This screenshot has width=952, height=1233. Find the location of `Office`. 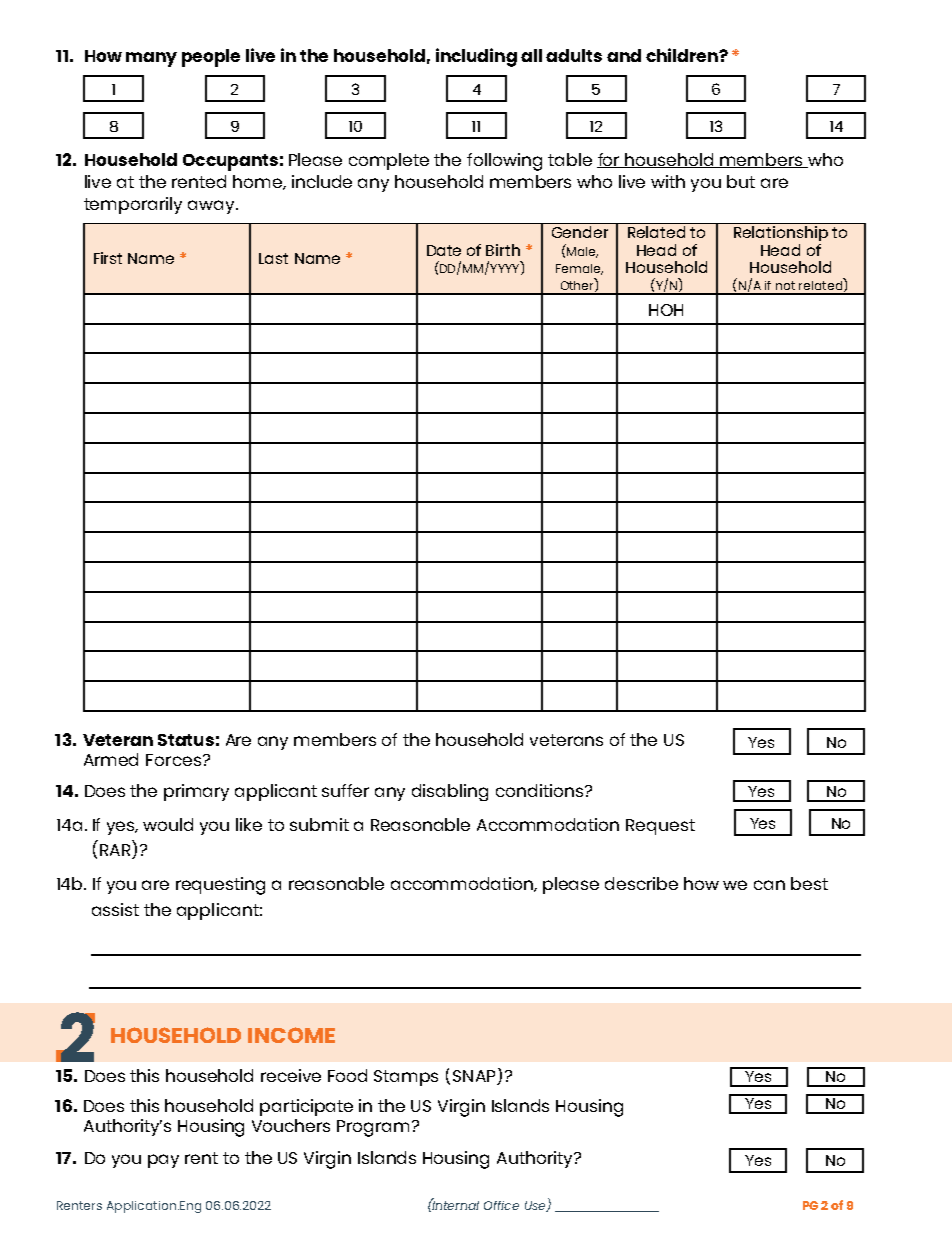

Office is located at coordinates (501, 1205).
